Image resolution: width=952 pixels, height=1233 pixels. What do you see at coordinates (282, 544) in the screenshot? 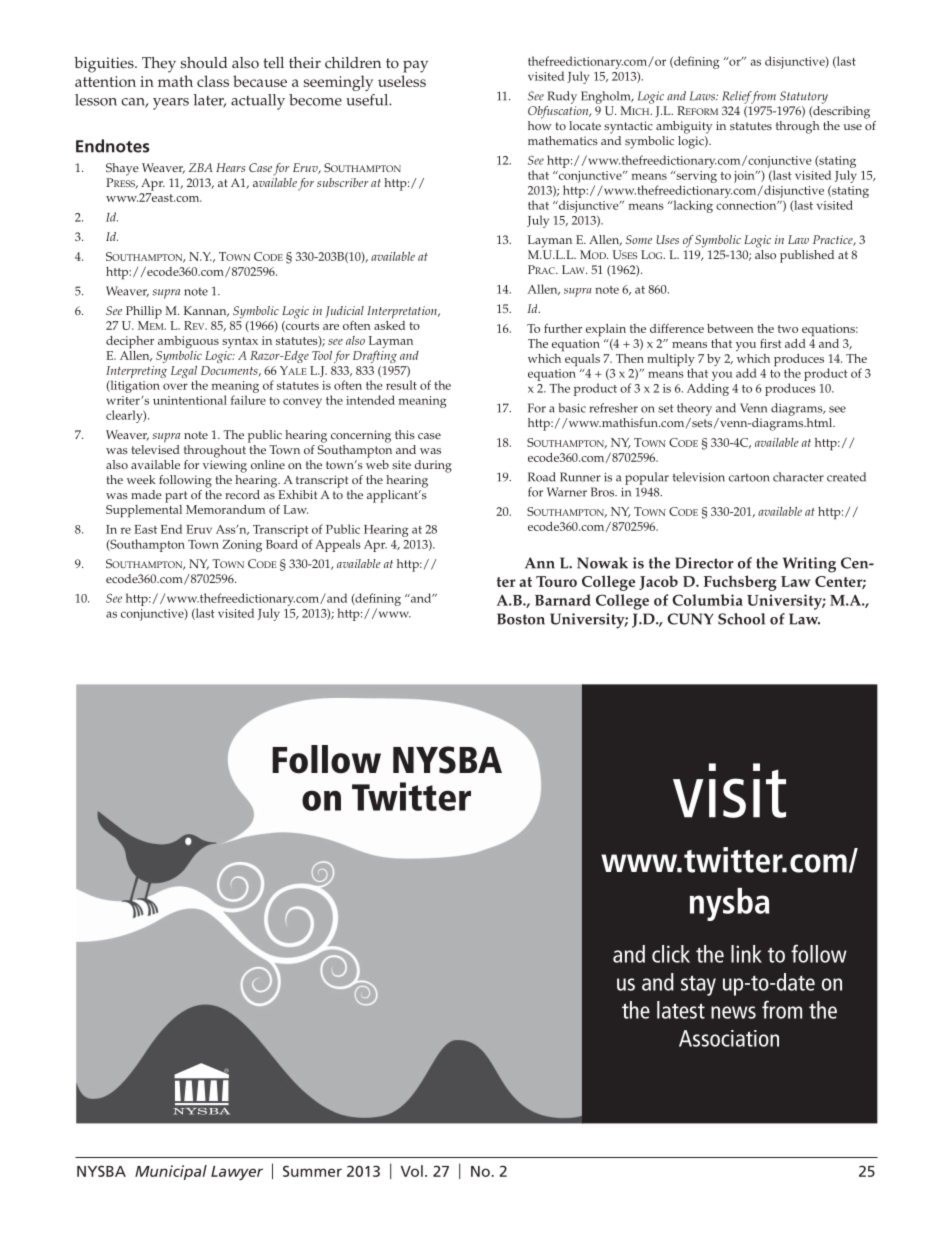
I see `Board` at bounding box center [282, 544].
